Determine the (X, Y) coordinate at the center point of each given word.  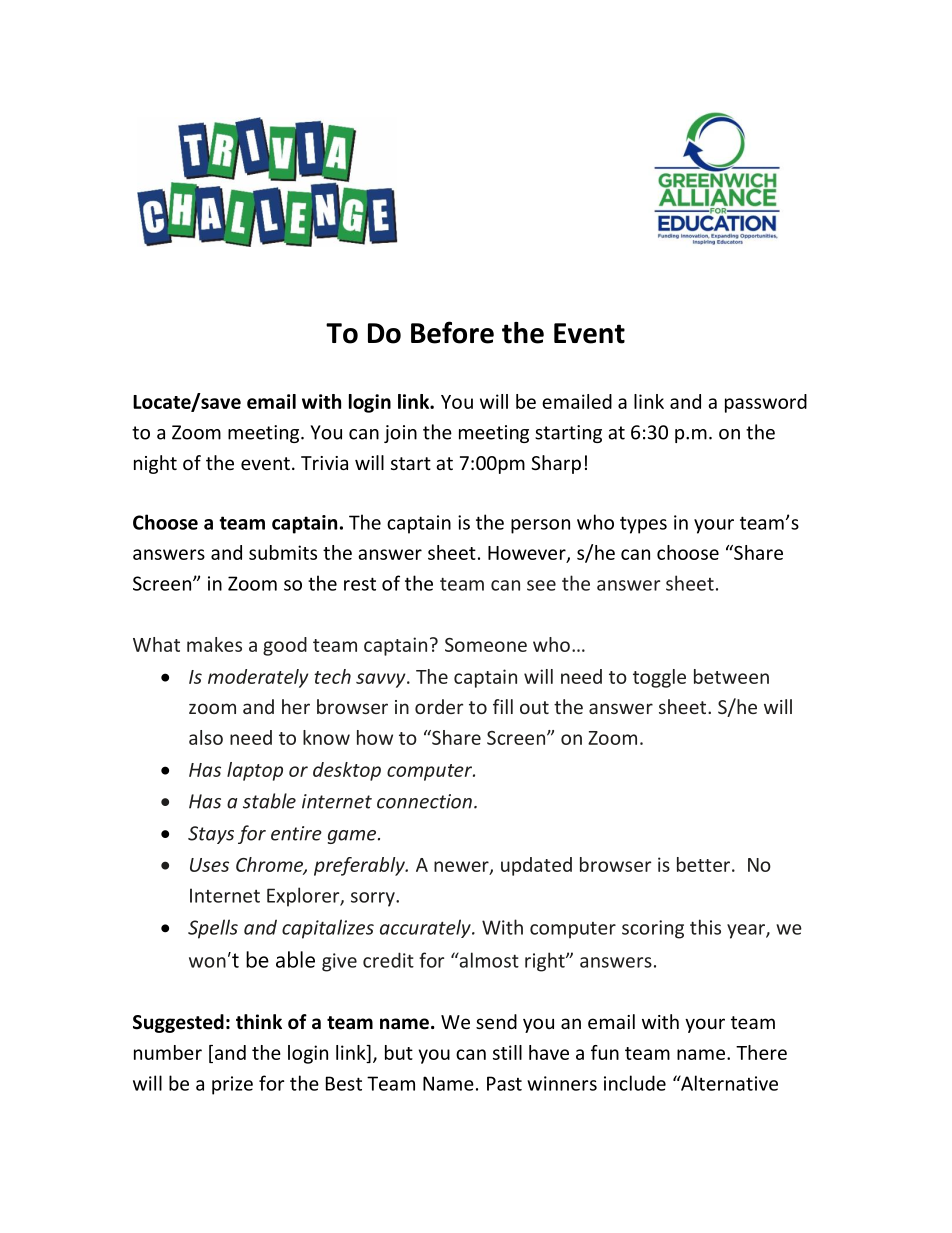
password (766, 403)
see (541, 585)
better (703, 864)
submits (283, 552)
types (643, 525)
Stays (211, 835)
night (155, 464)
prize (232, 1085)
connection (424, 801)
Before (452, 332)
